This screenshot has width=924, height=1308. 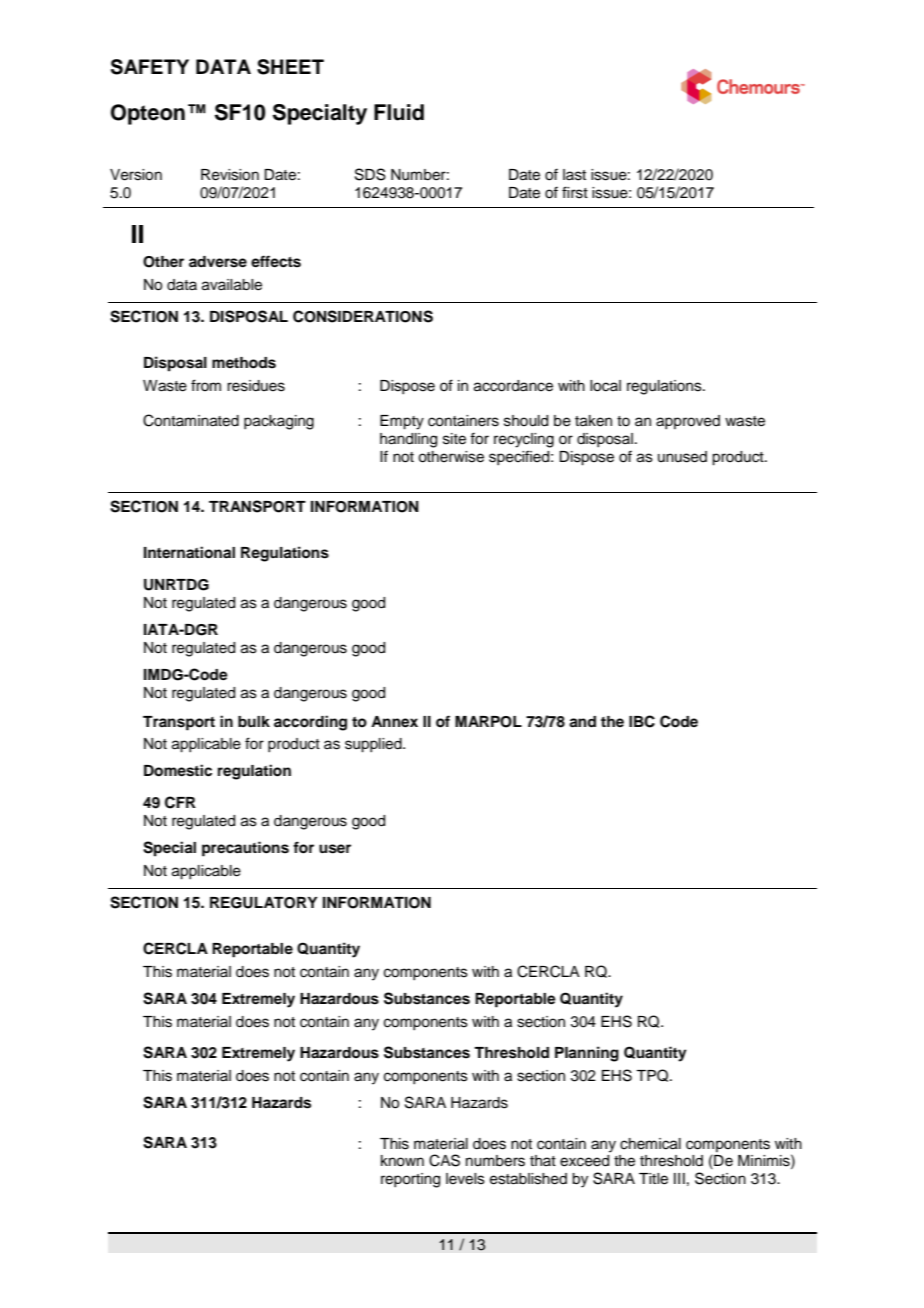 What do you see at coordinates (180, 802) in the screenshot?
I see `CFR` at bounding box center [180, 802].
